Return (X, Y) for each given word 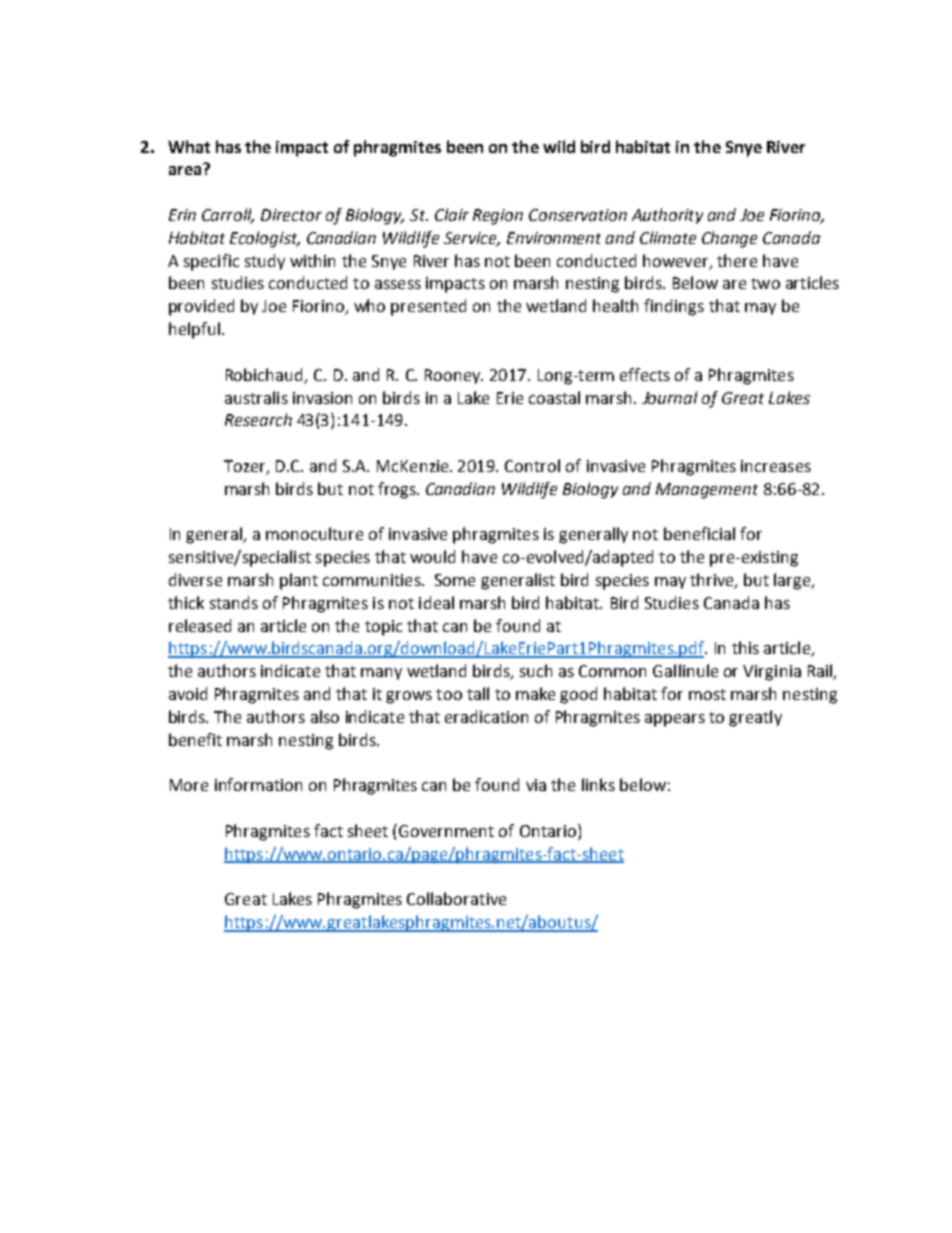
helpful (194, 330)
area (186, 169)
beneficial (699, 533)
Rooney (454, 376)
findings (674, 307)
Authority (667, 216)
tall (478, 693)
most (707, 694)
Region (498, 217)
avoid (188, 693)
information (258, 784)
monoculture (314, 533)
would (432, 556)
